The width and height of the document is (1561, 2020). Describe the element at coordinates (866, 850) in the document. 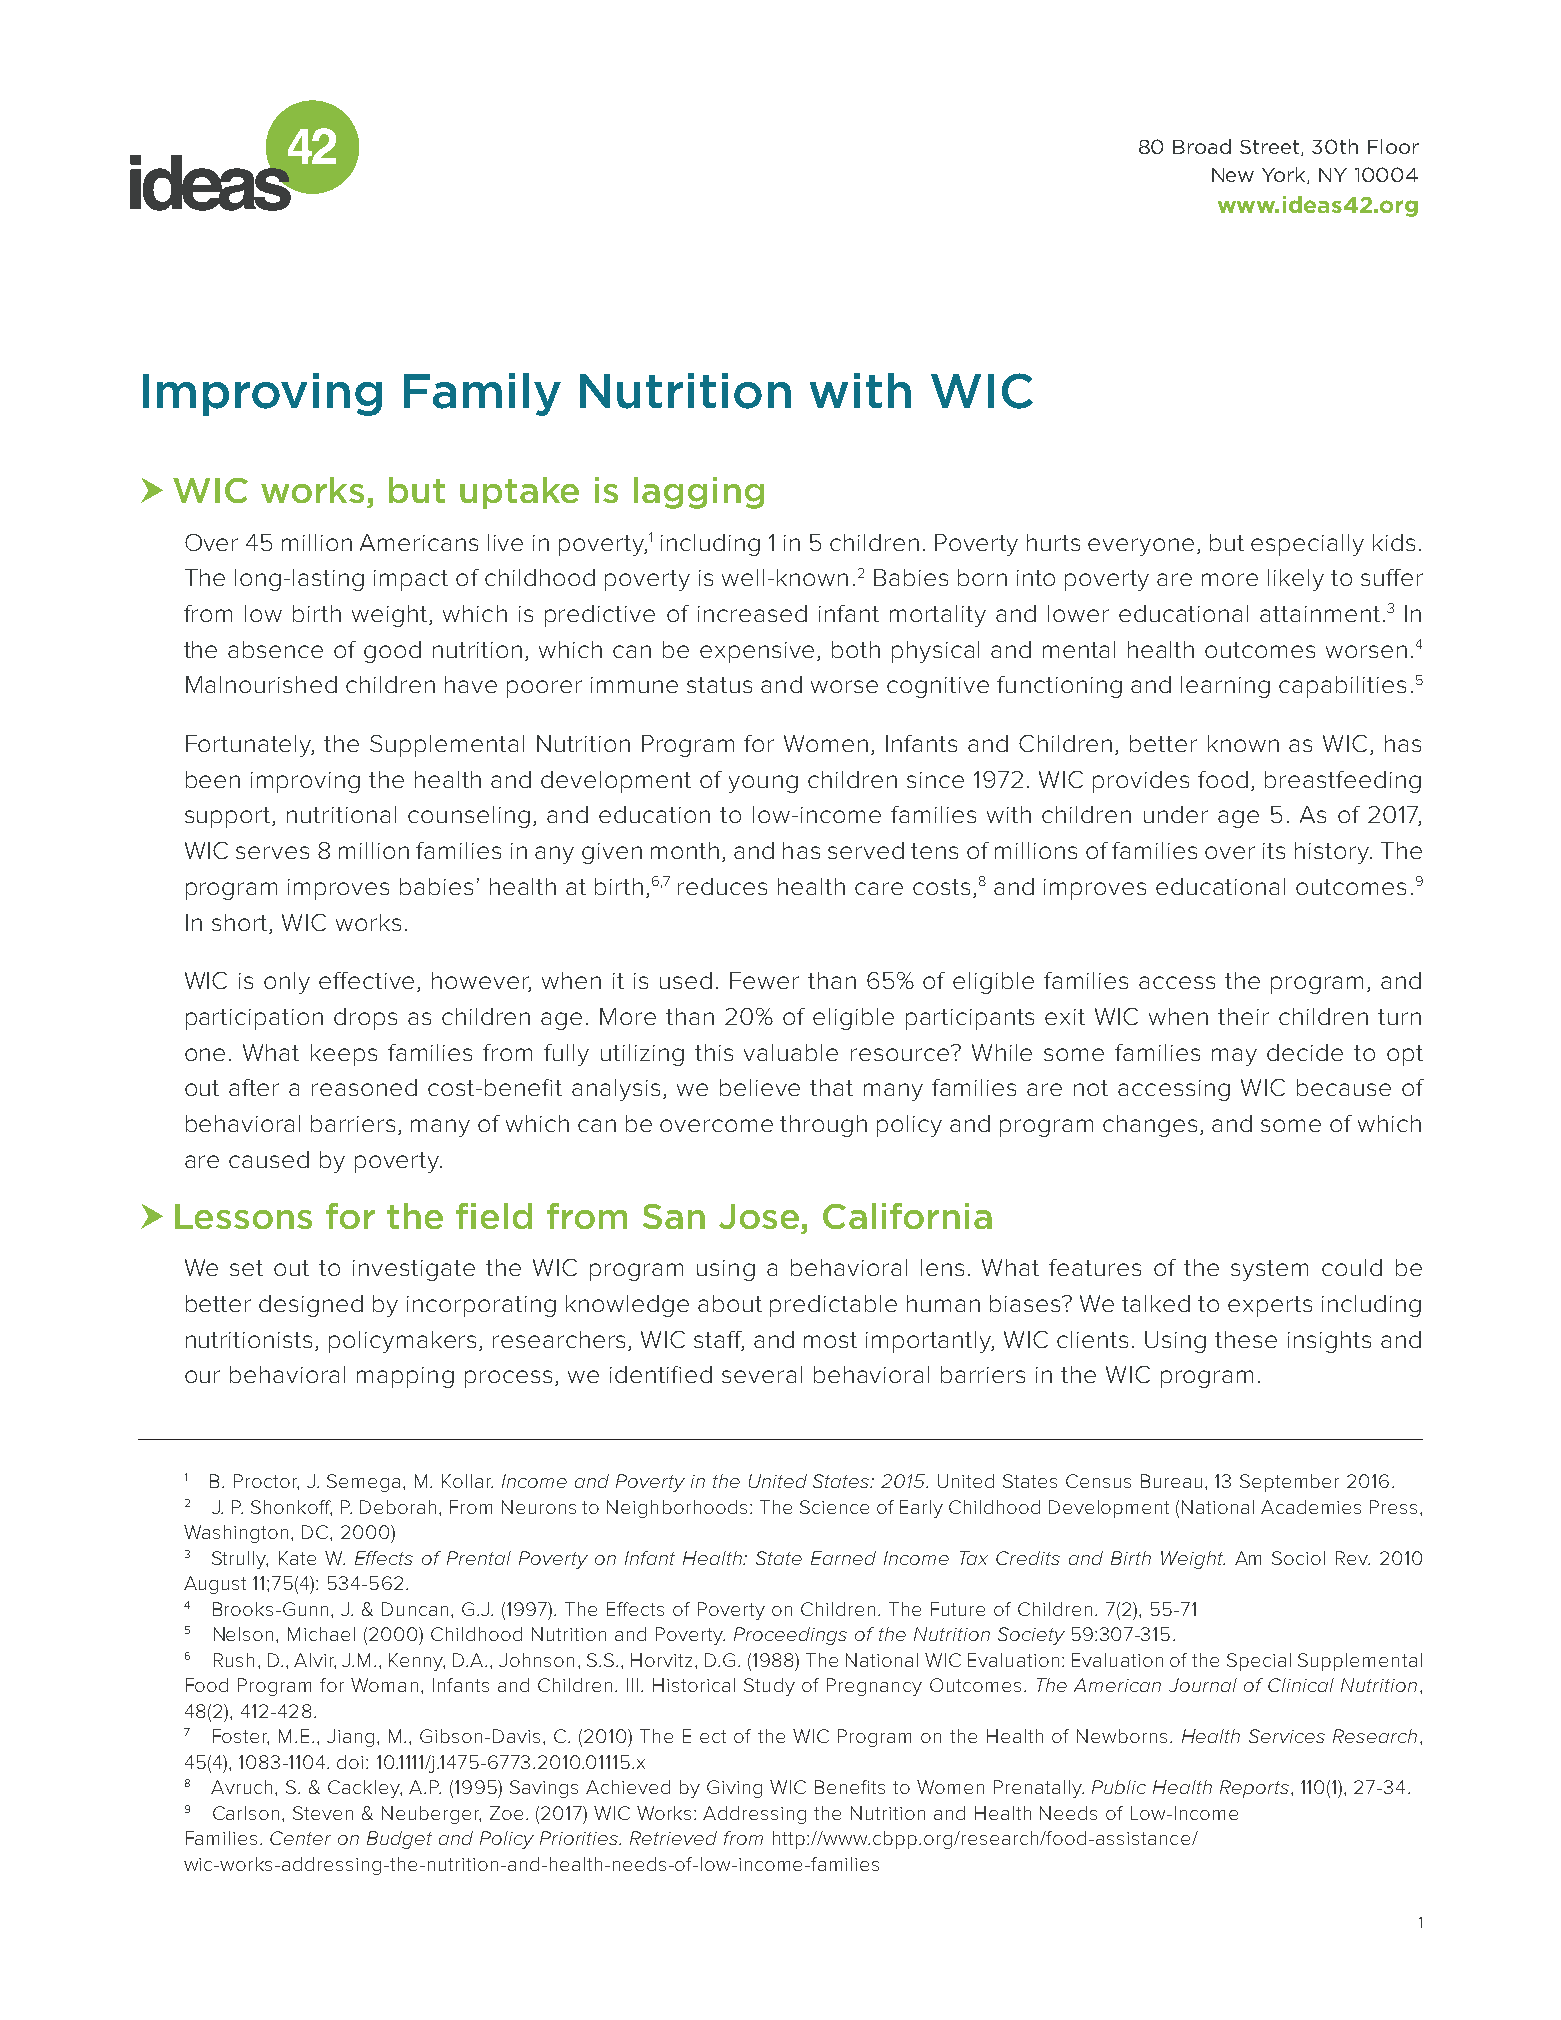

I see `served` at that location.
